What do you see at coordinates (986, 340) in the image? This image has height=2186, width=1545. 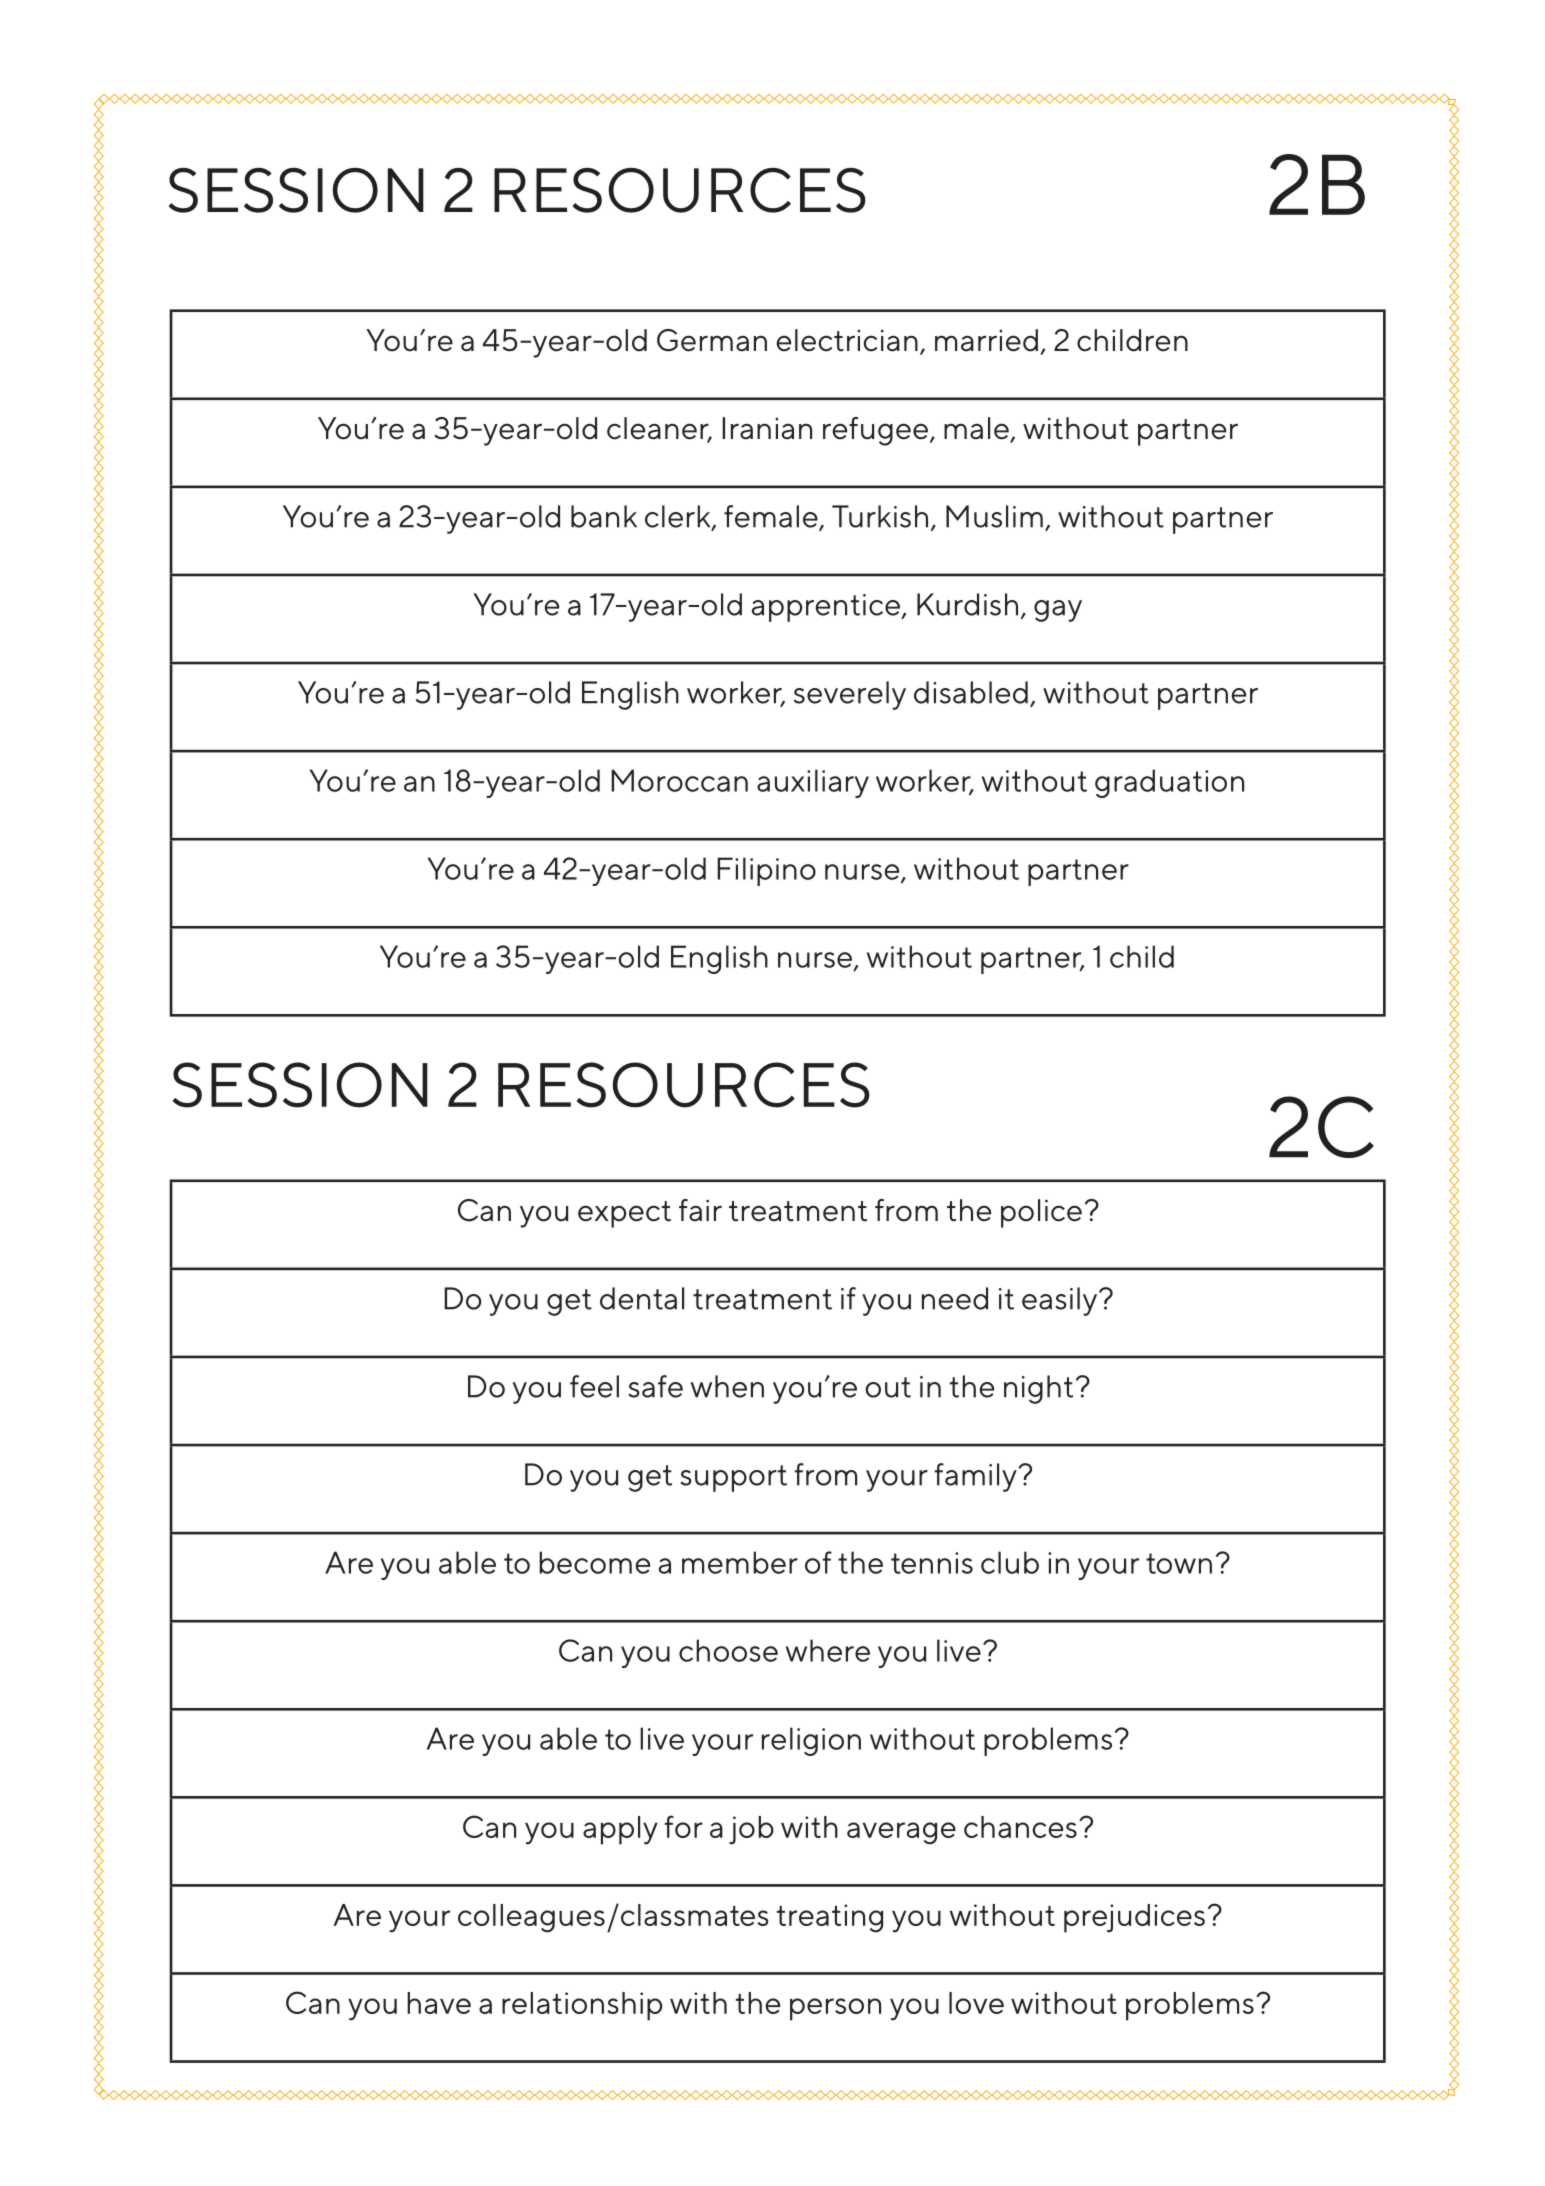 I see `married` at bounding box center [986, 340].
